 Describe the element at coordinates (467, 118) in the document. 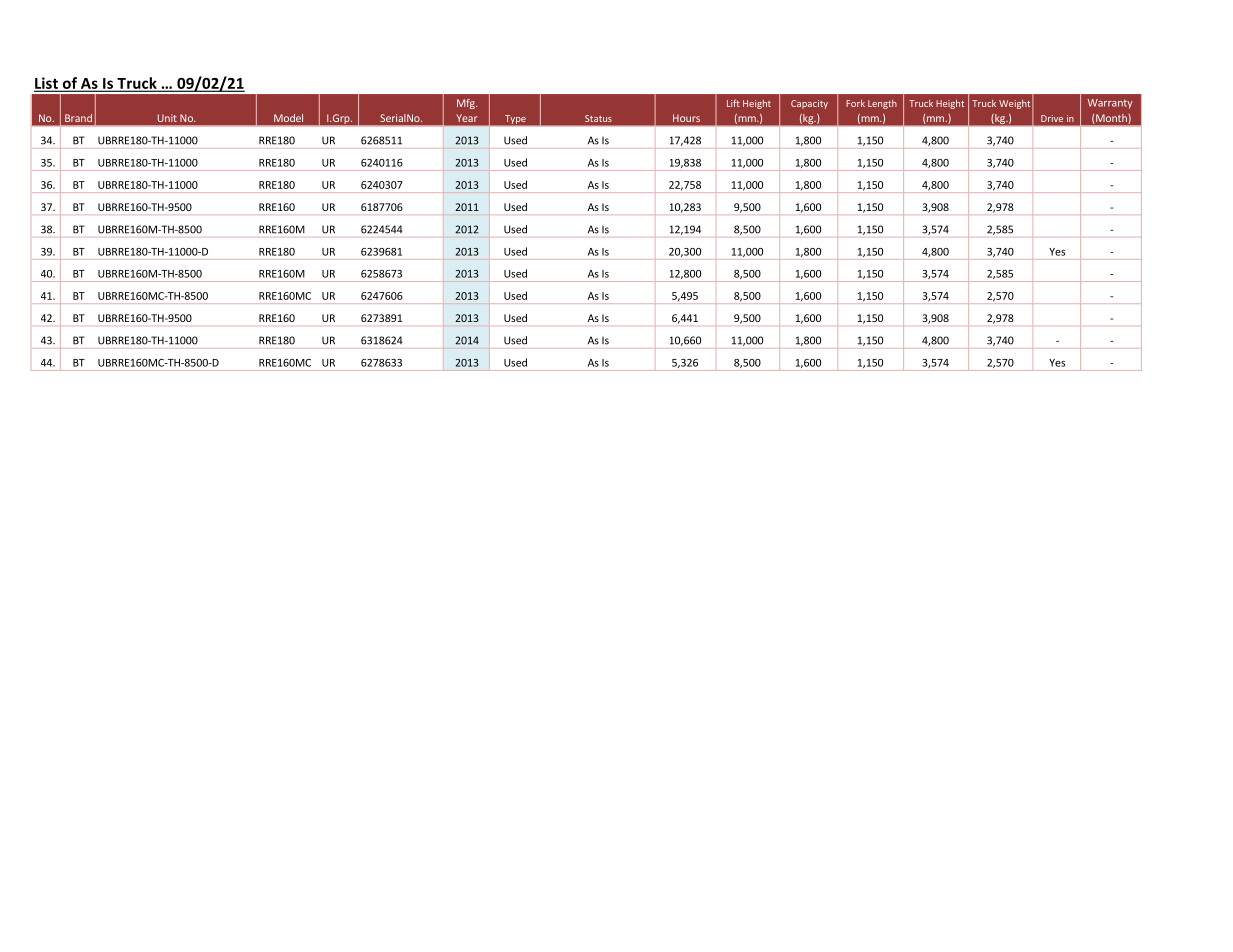

I see `Year` at that location.
